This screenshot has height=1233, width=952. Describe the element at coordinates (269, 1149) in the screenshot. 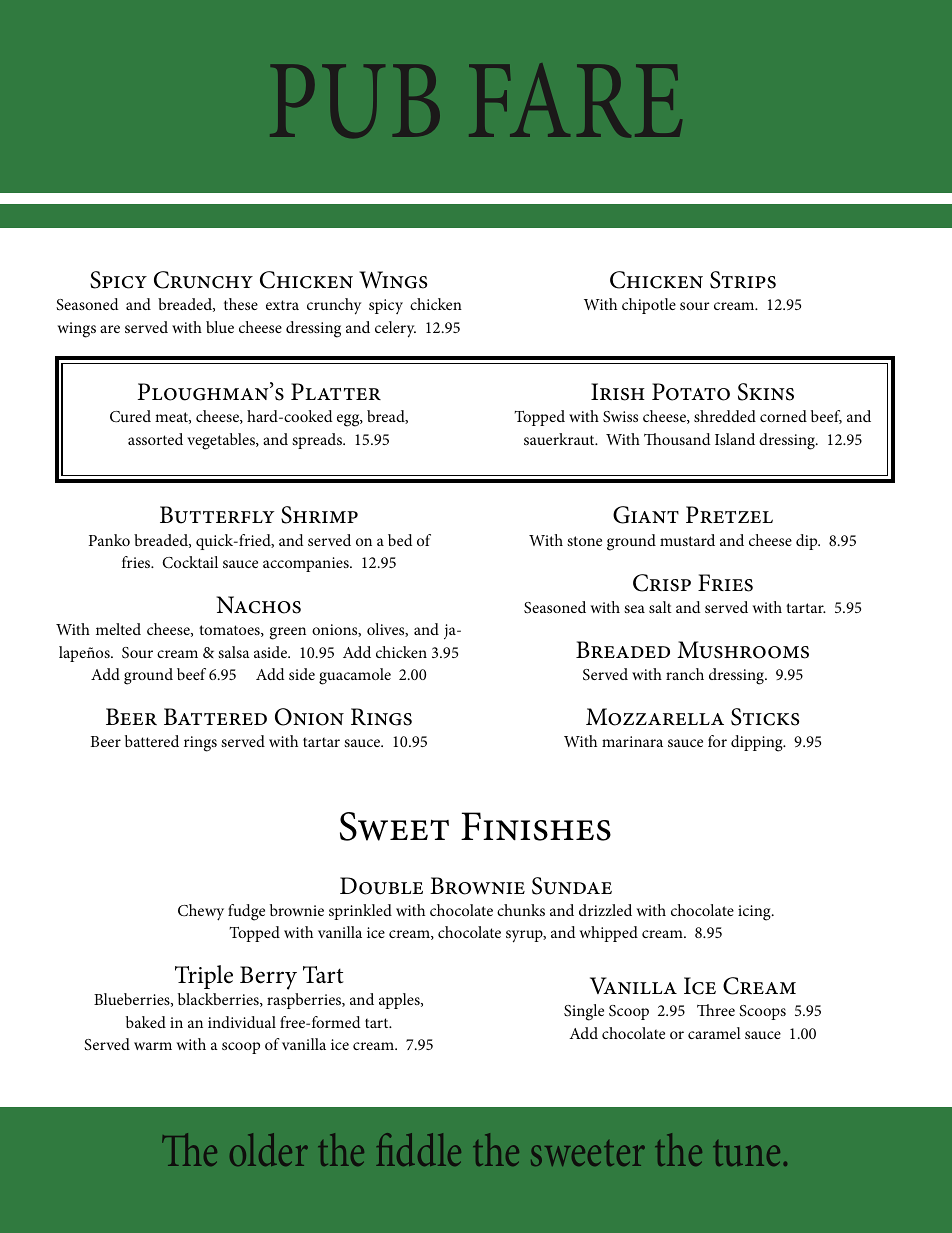

I see `older` at that location.
